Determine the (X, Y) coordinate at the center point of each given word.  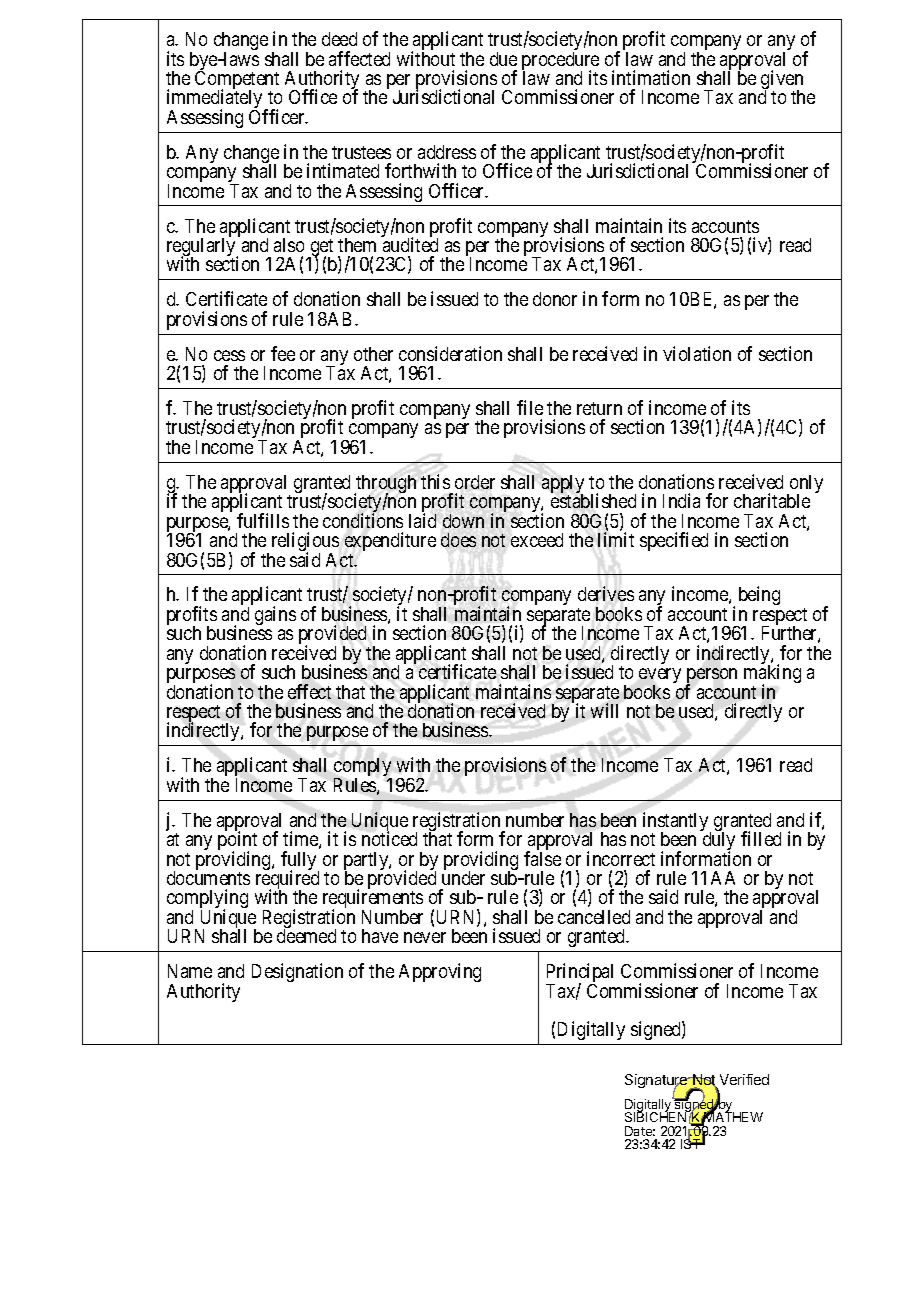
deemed (306, 936)
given (782, 81)
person (711, 677)
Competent (237, 81)
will (604, 710)
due (503, 59)
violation (697, 353)
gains (275, 615)
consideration (450, 353)
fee (283, 353)
